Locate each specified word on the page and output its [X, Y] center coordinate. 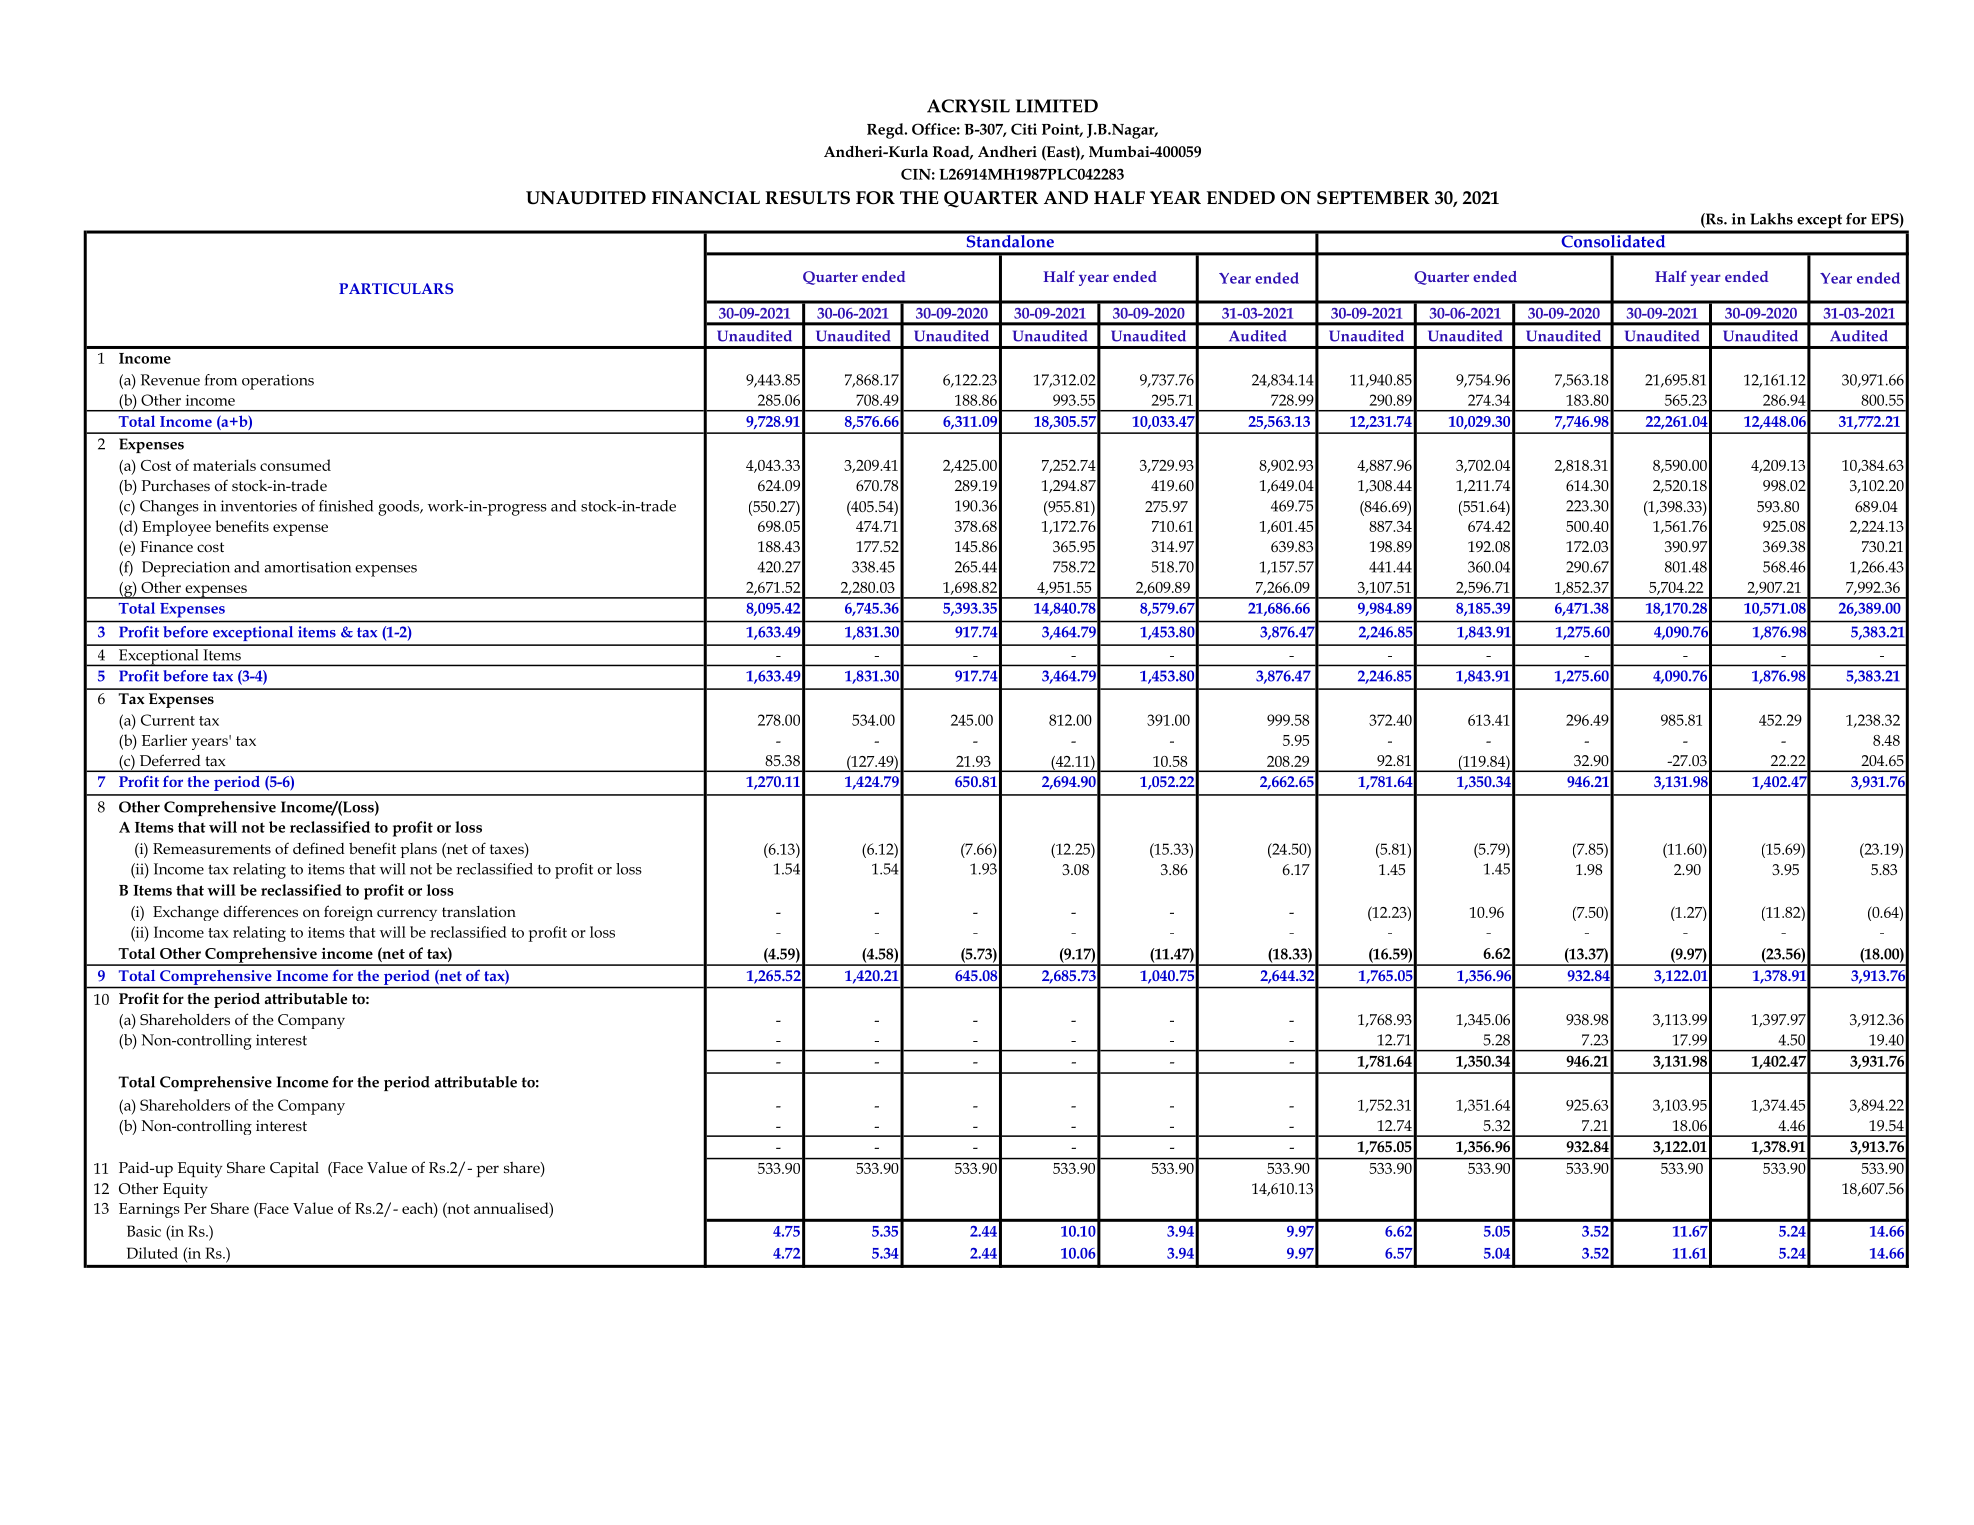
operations [278, 382]
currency [407, 915]
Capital [294, 1169]
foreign [348, 913]
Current [168, 720]
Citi [1024, 129]
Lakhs [1771, 219]
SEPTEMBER [1373, 198]
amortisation [307, 567]
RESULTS [807, 198]
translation [479, 911]
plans [418, 850]
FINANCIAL [706, 198]
